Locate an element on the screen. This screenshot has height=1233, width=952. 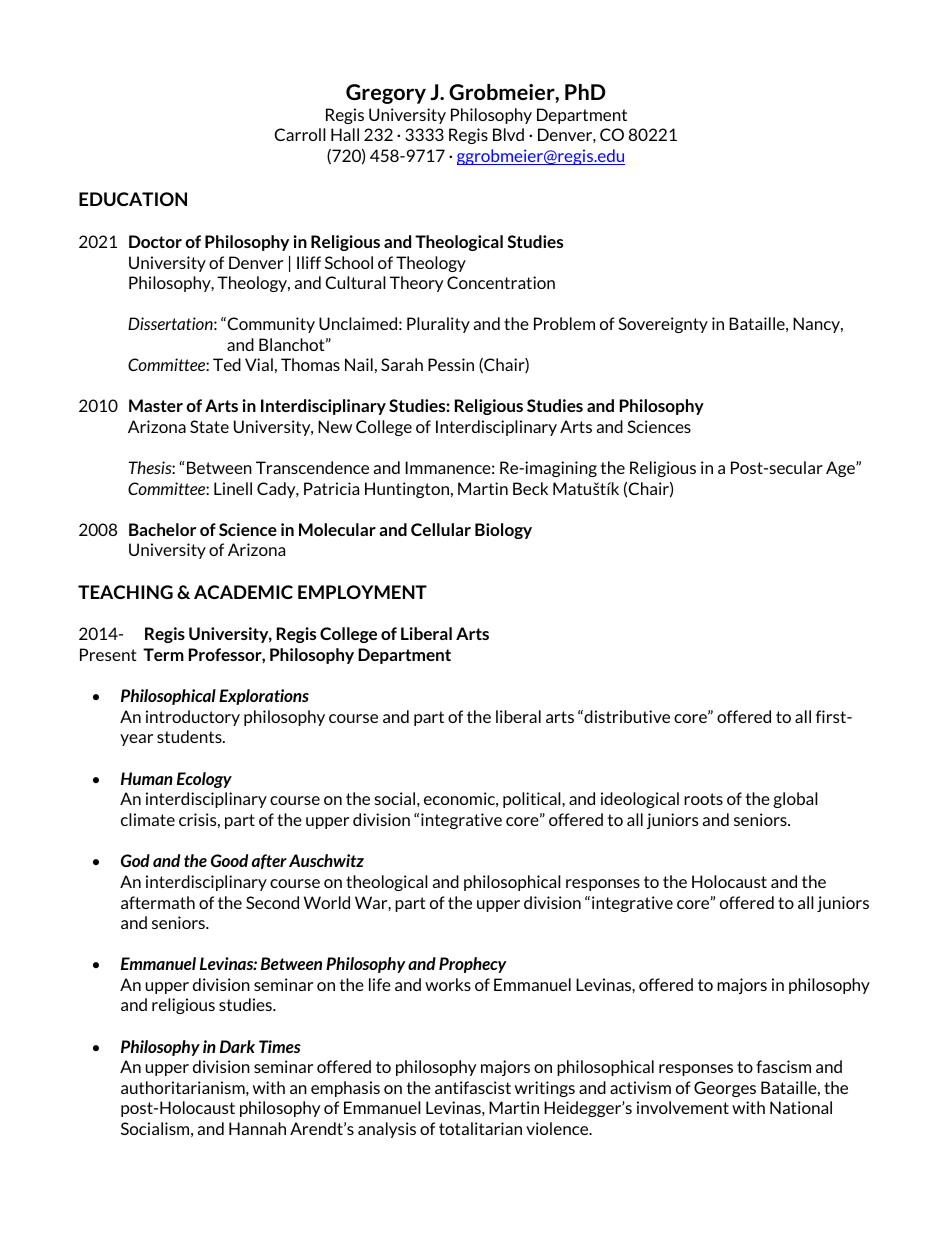
political is located at coordinates (533, 800).
